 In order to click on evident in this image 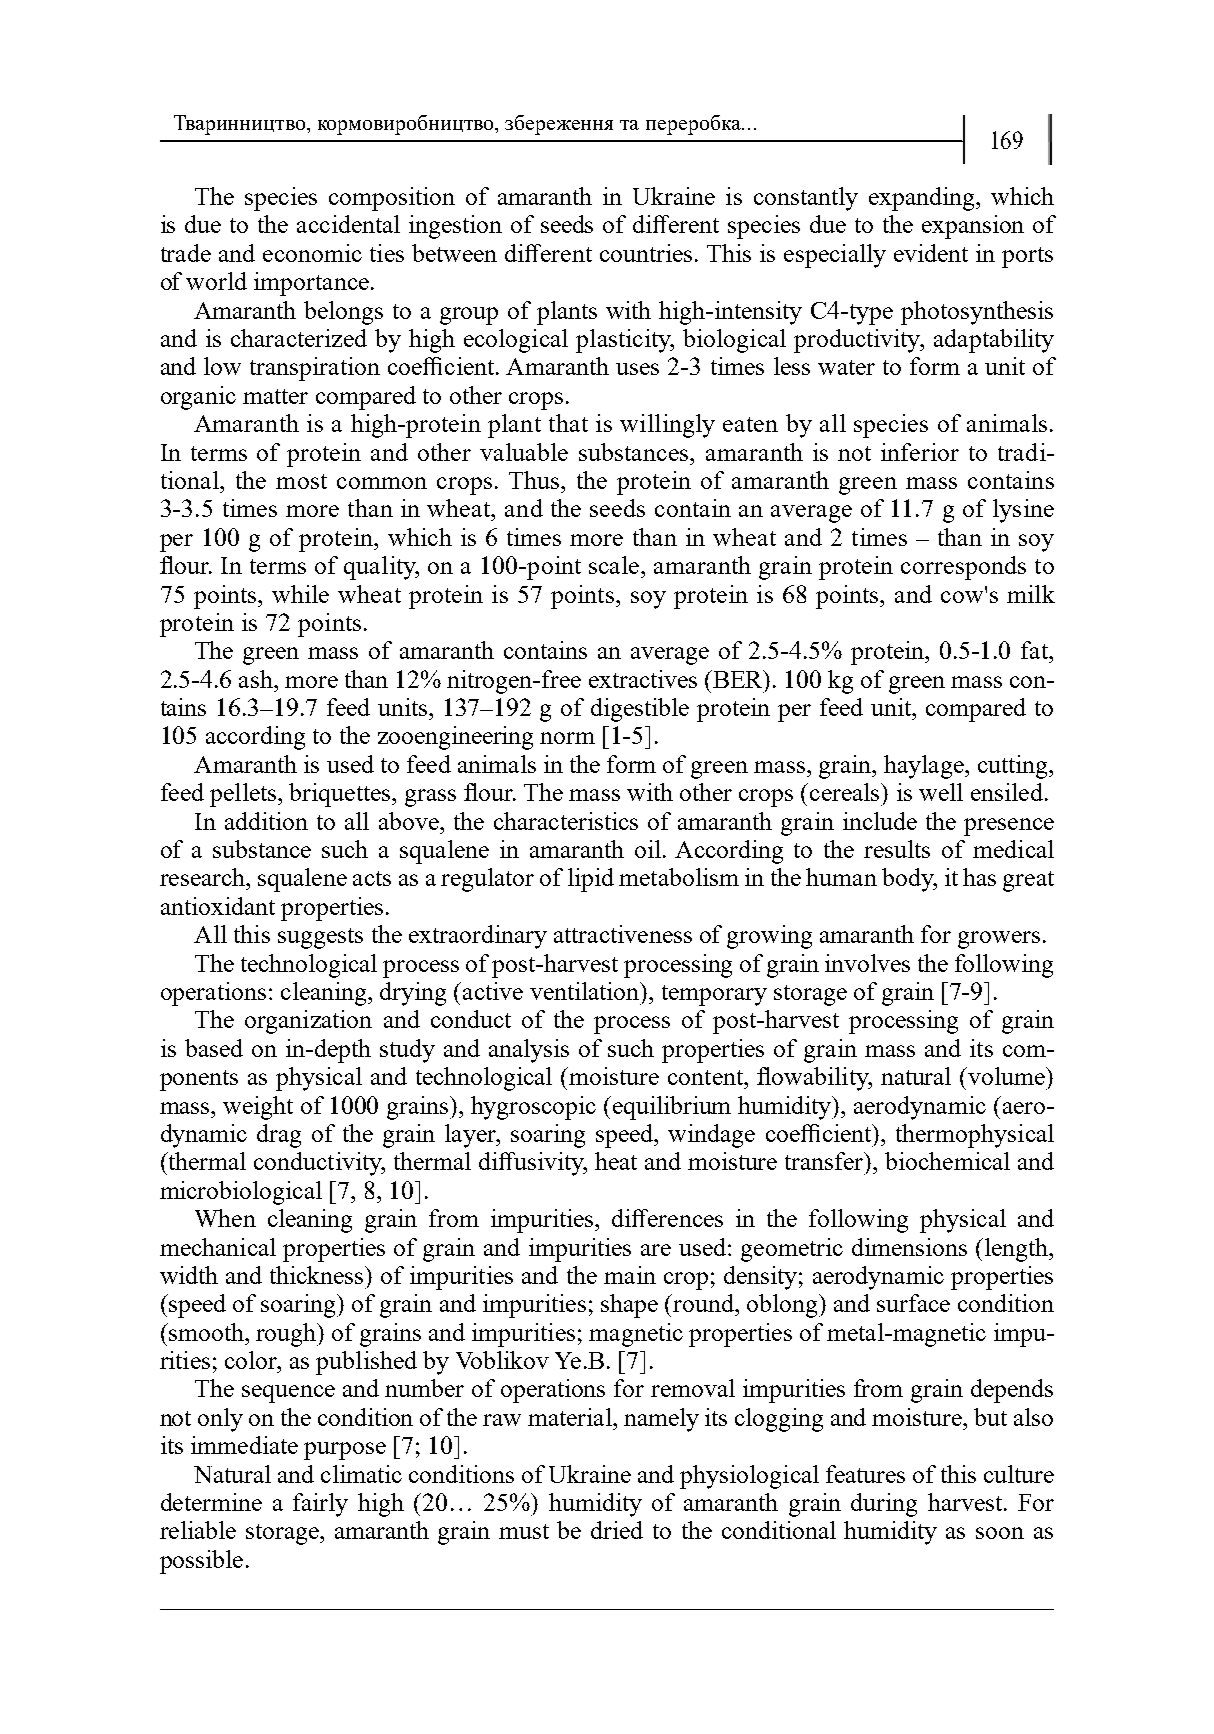, I will do `click(931, 253)`.
